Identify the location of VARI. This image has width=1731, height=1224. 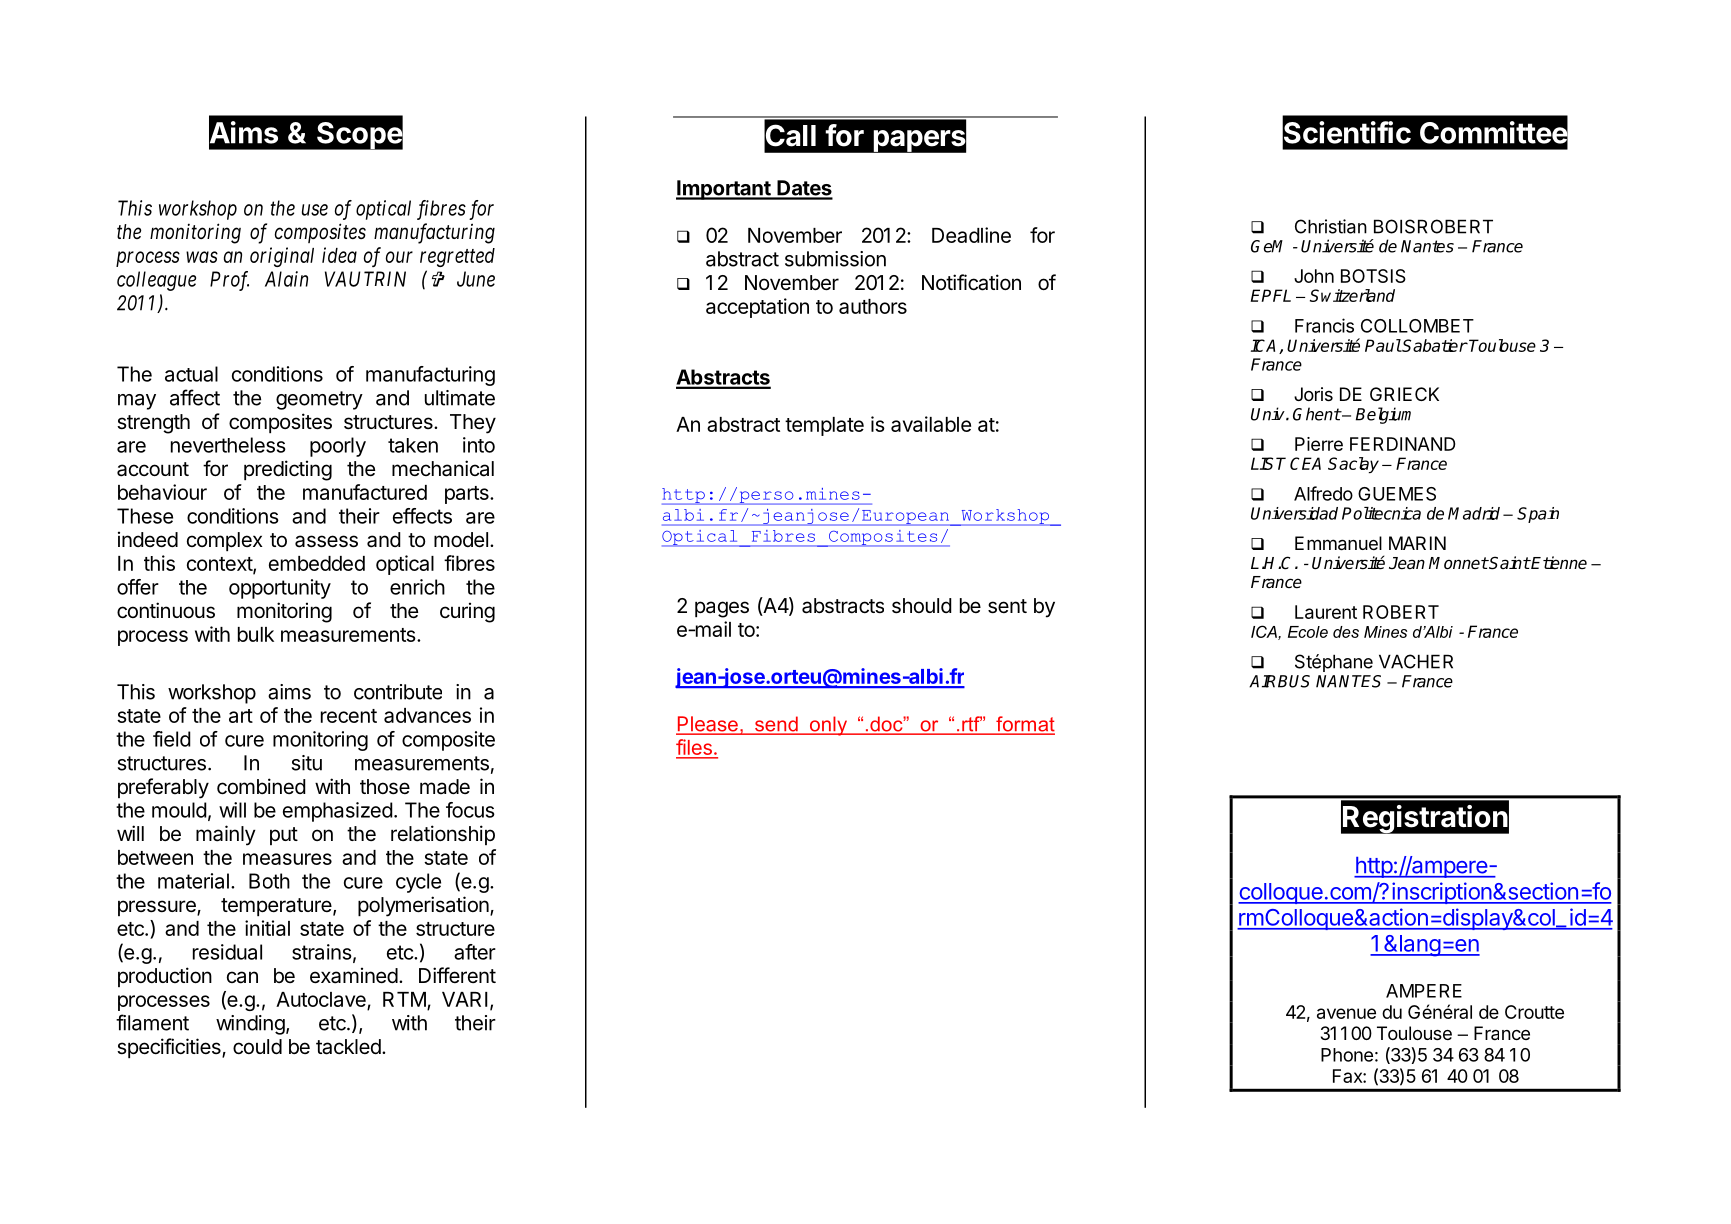
(465, 999).
